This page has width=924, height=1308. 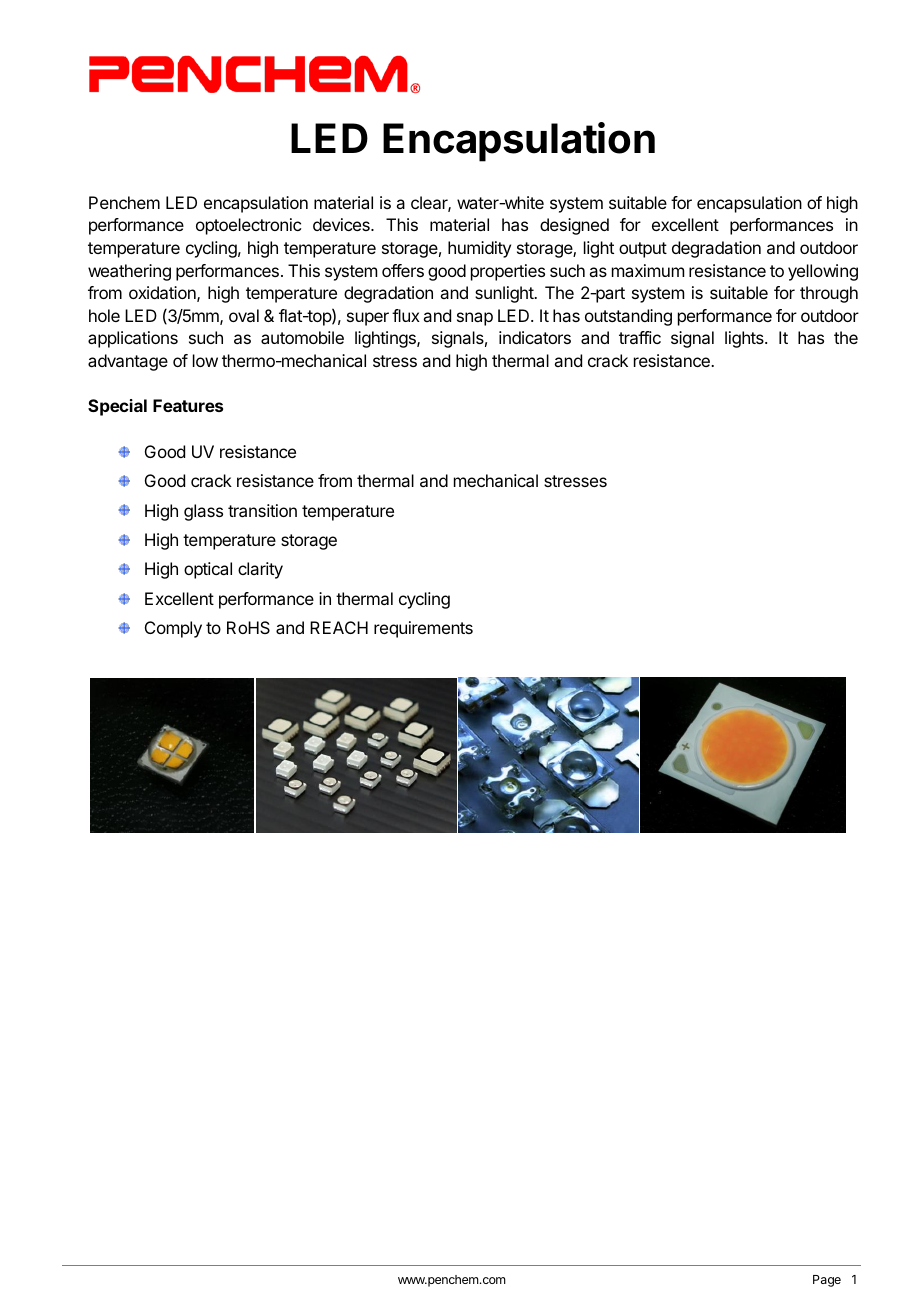 What do you see at coordinates (339, 627) in the page?
I see `REACH` at bounding box center [339, 627].
